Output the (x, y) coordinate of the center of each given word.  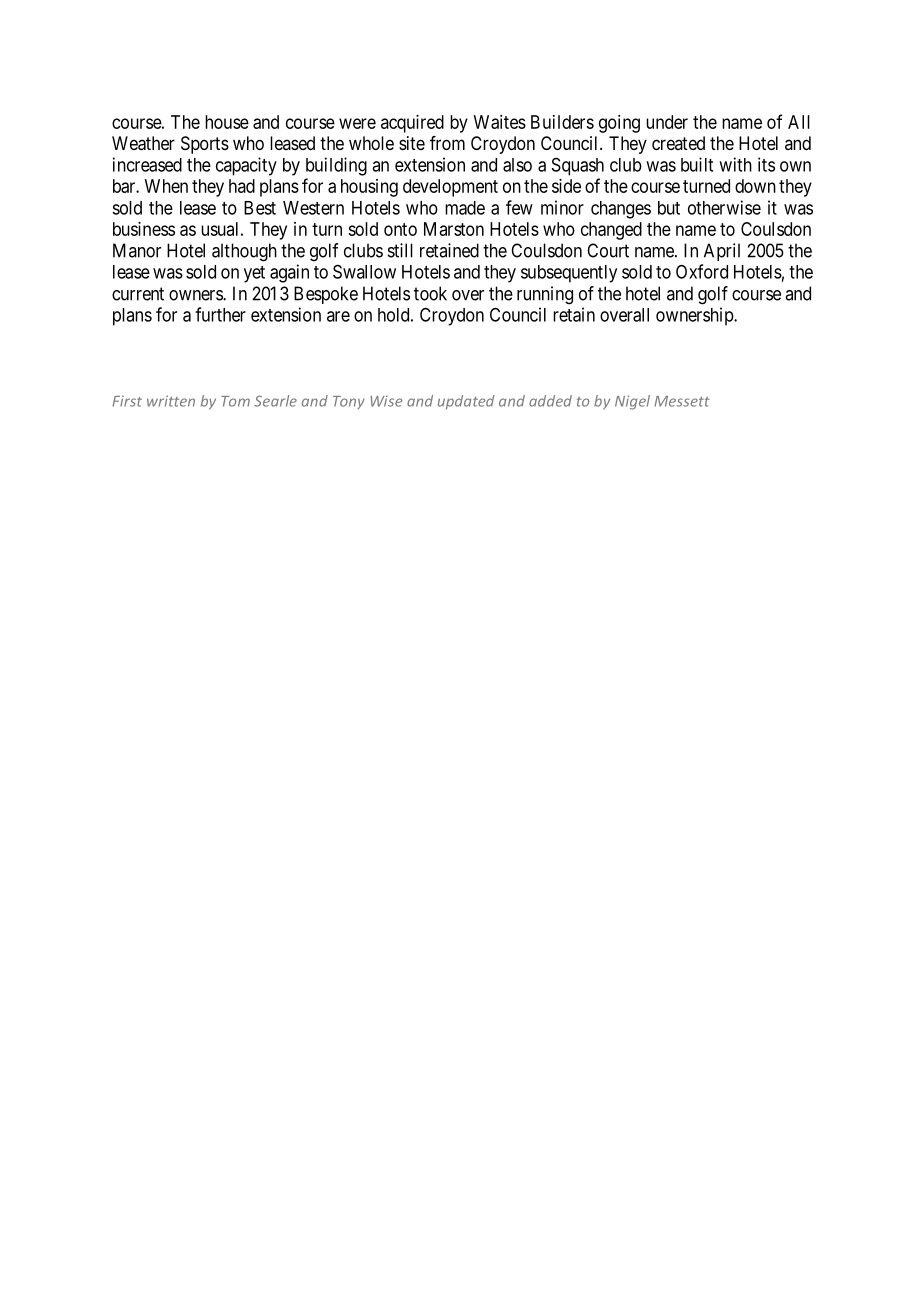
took (430, 293)
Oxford (702, 271)
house (227, 122)
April (722, 252)
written (171, 401)
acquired (412, 124)
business (144, 229)
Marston (454, 229)
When (166, 186)
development (450, 188)
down (755, 186)
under (667, 122)
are (338, 316)
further (220, 314)
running (545, 295)
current (138, 294)
